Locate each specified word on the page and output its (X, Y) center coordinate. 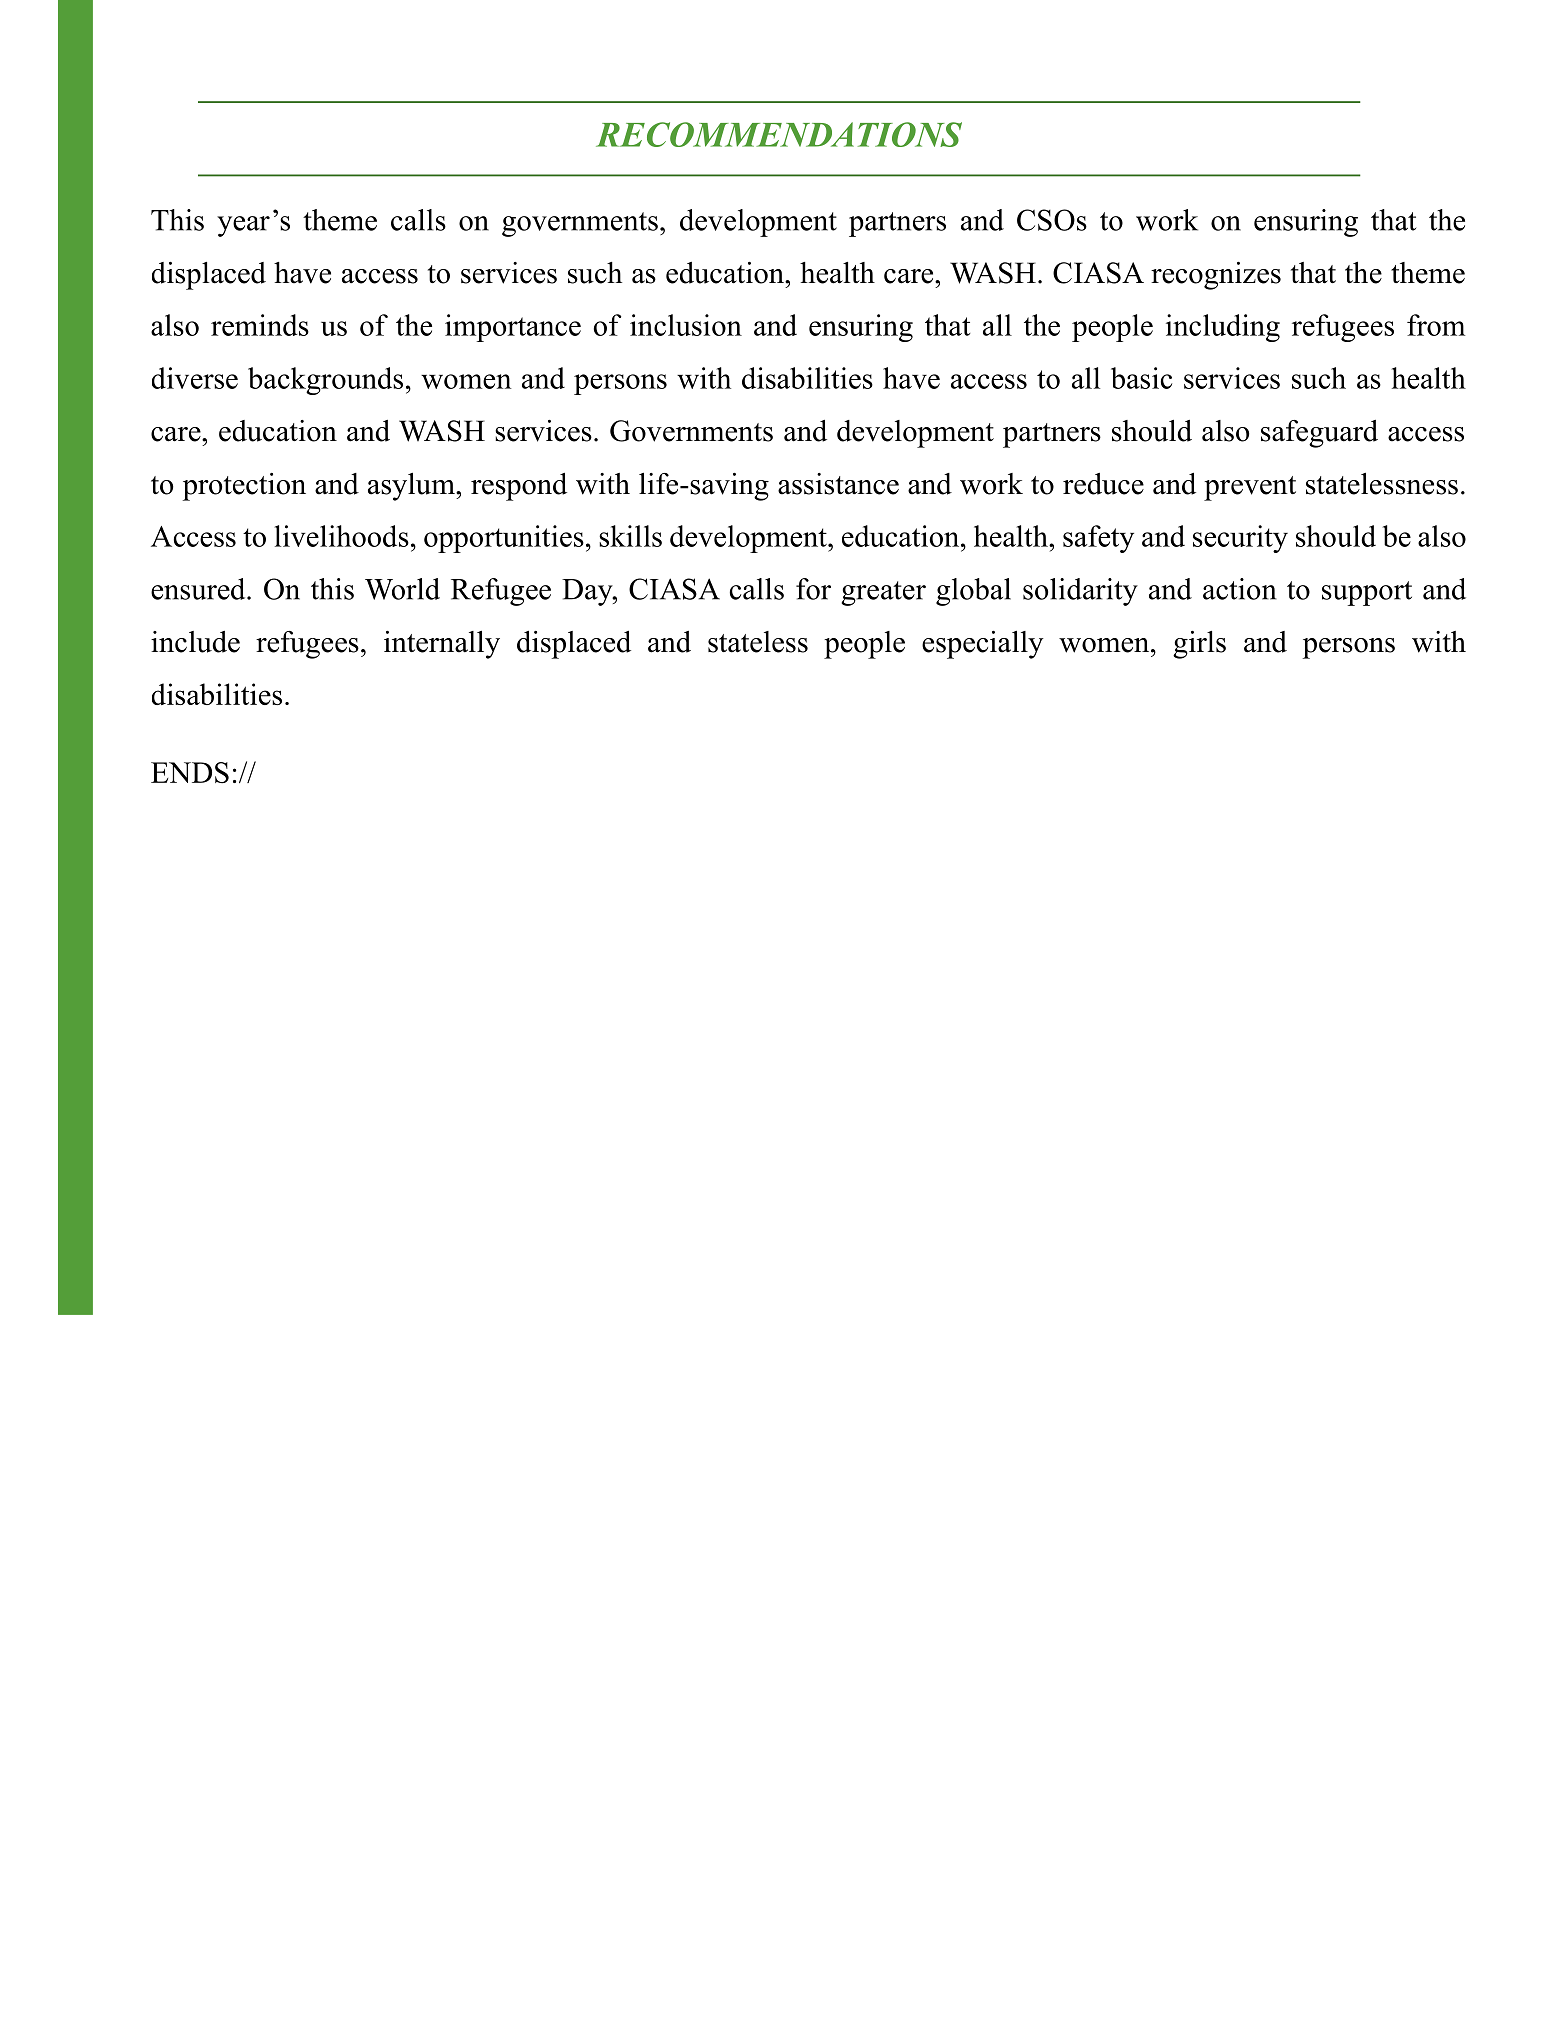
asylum (412, 487)
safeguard (1319, 434)
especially (983, 645)
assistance (838, 484)
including (1223, 328)
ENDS (190, 773)
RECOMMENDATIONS (779, 134)
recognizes (1216, 276)
